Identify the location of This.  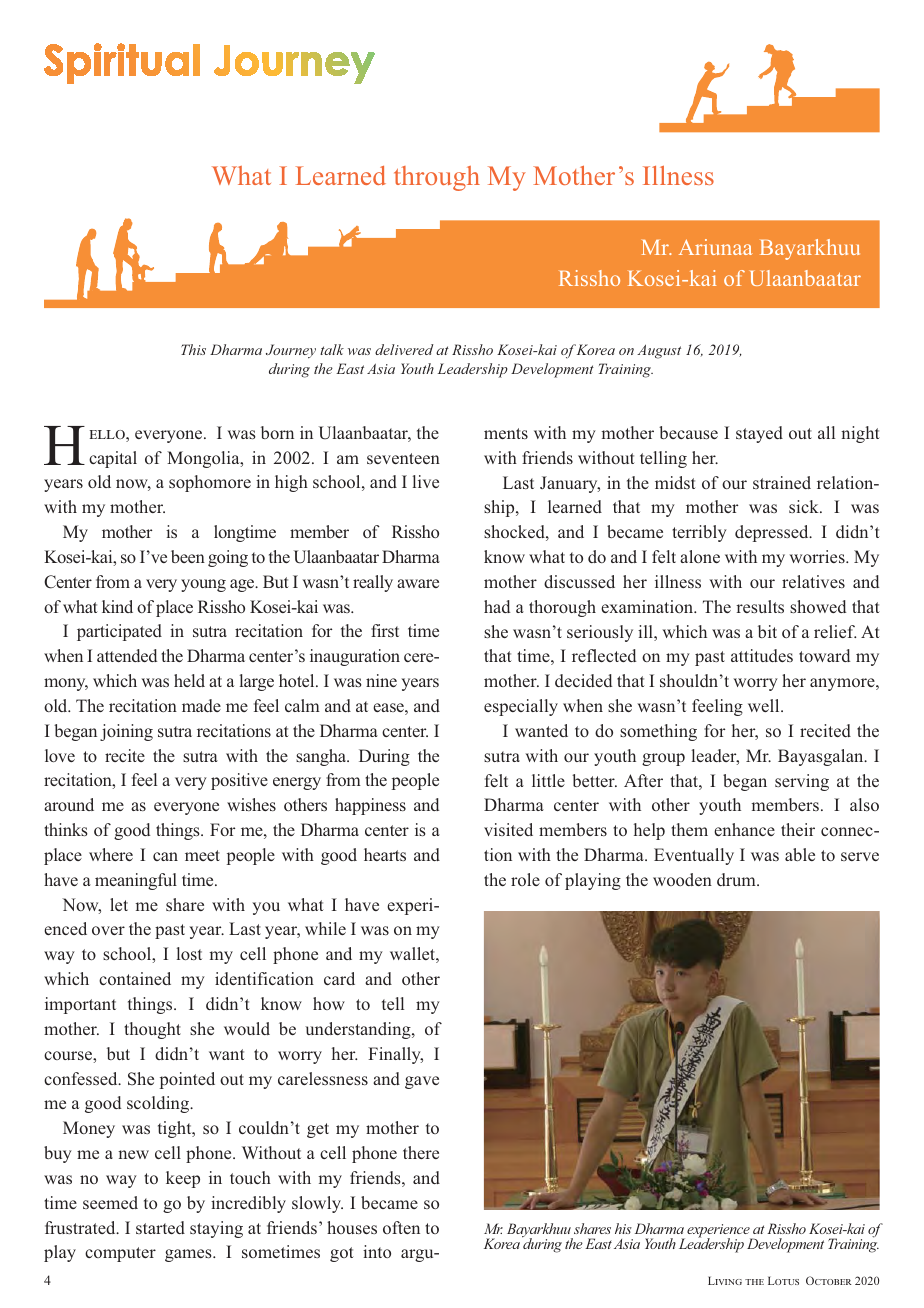
(193, 349).
